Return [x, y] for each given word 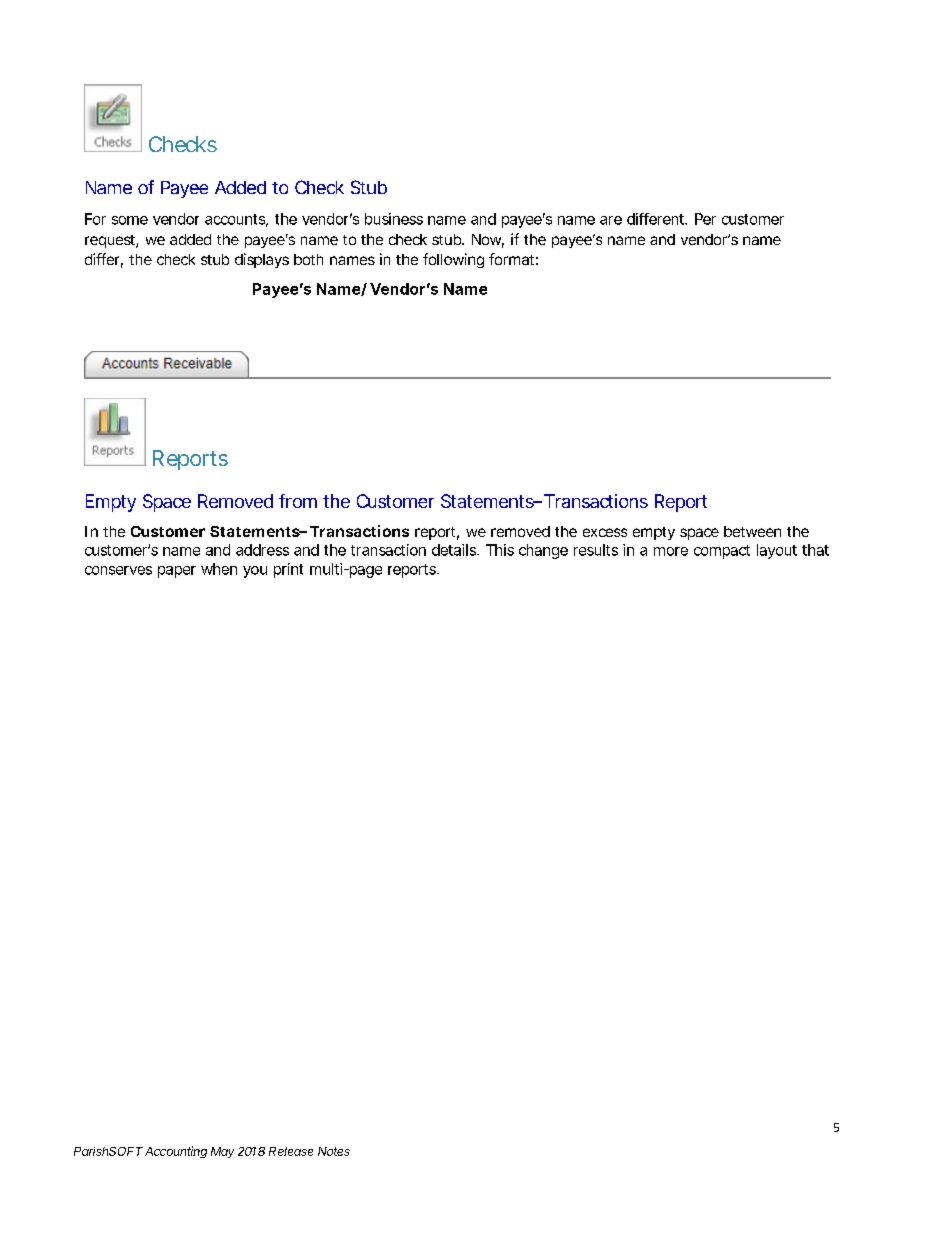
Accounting [176, 1152]
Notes [334, 1151]
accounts [236, 220]
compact [722, 552]
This [500, 550]
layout [777, 551]
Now [488, 241]
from [298, 501]
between [752, 531]
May [222, 1152]
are [611, 220]
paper [177, 572]
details [455, 550]
